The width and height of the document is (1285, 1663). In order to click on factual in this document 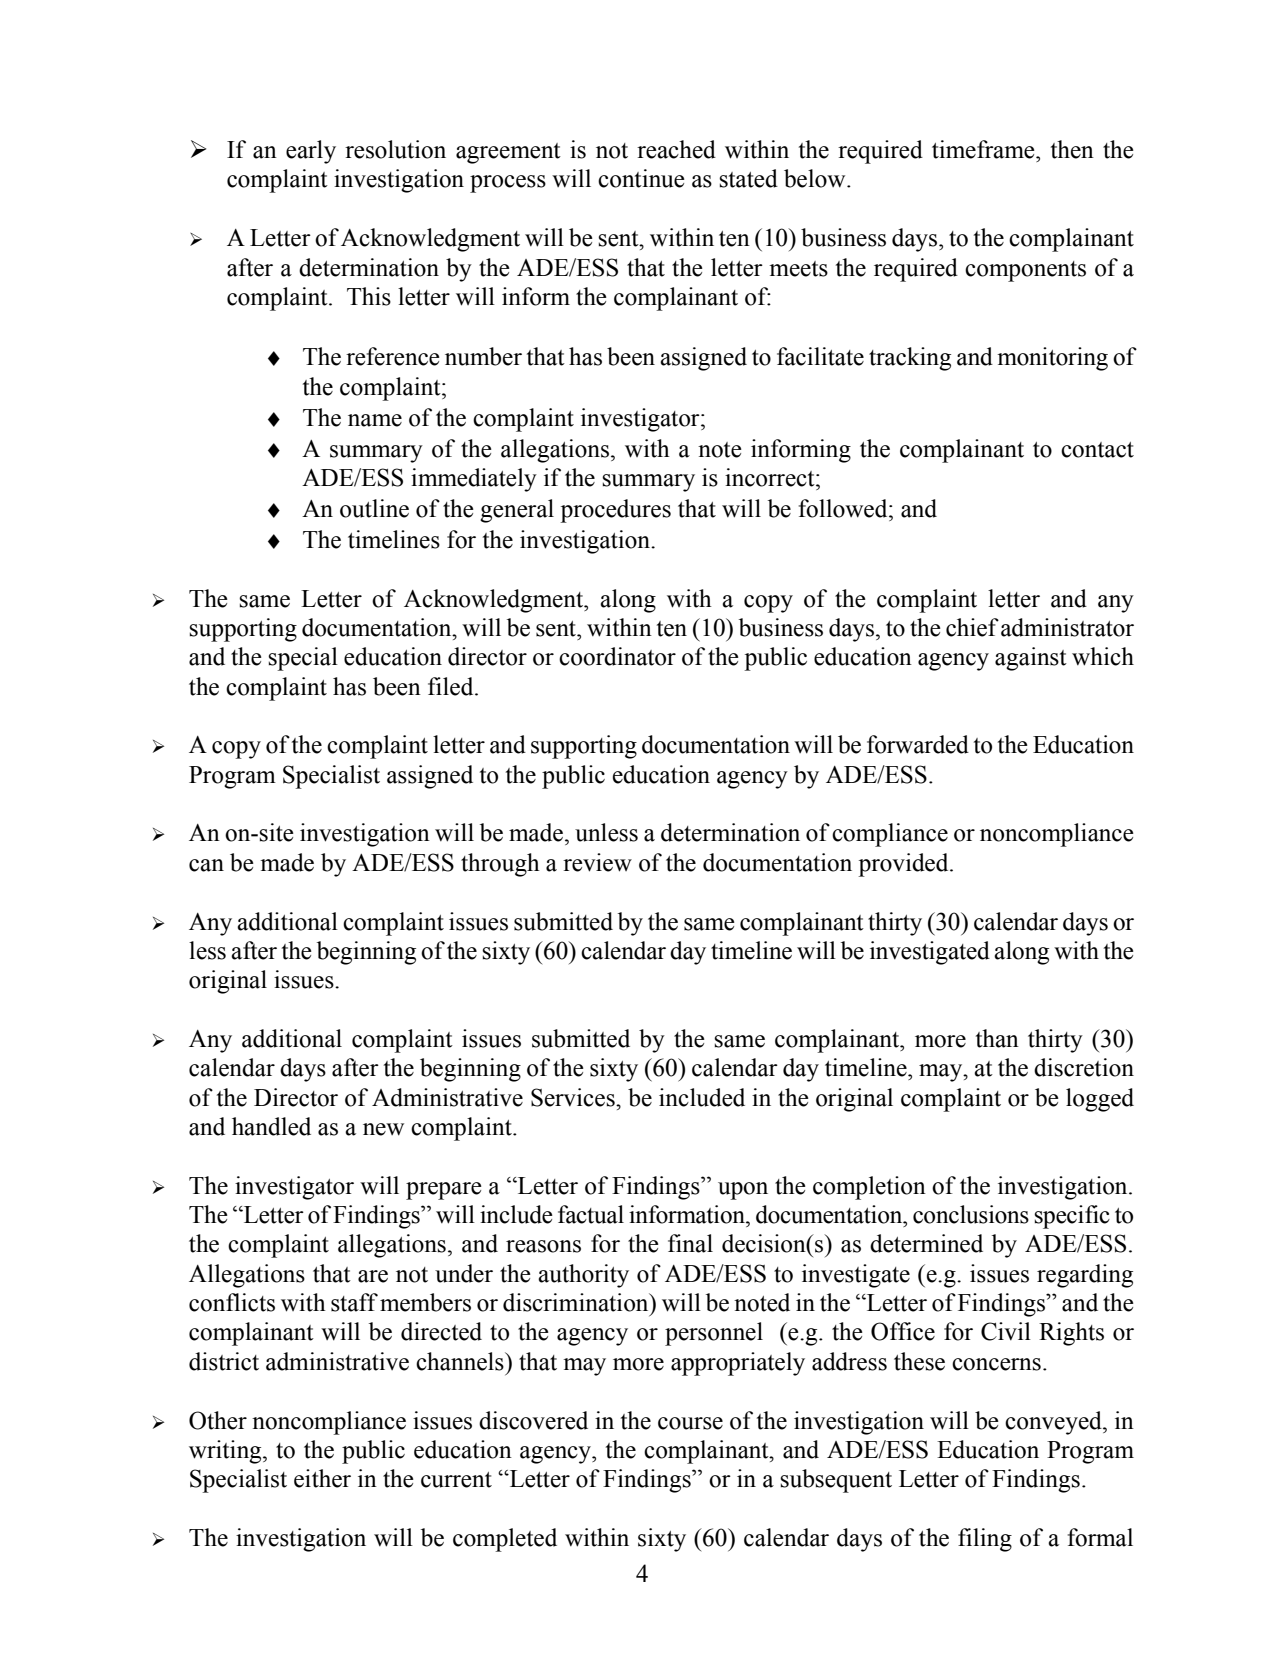, I will do `click(591, 1214)`.
